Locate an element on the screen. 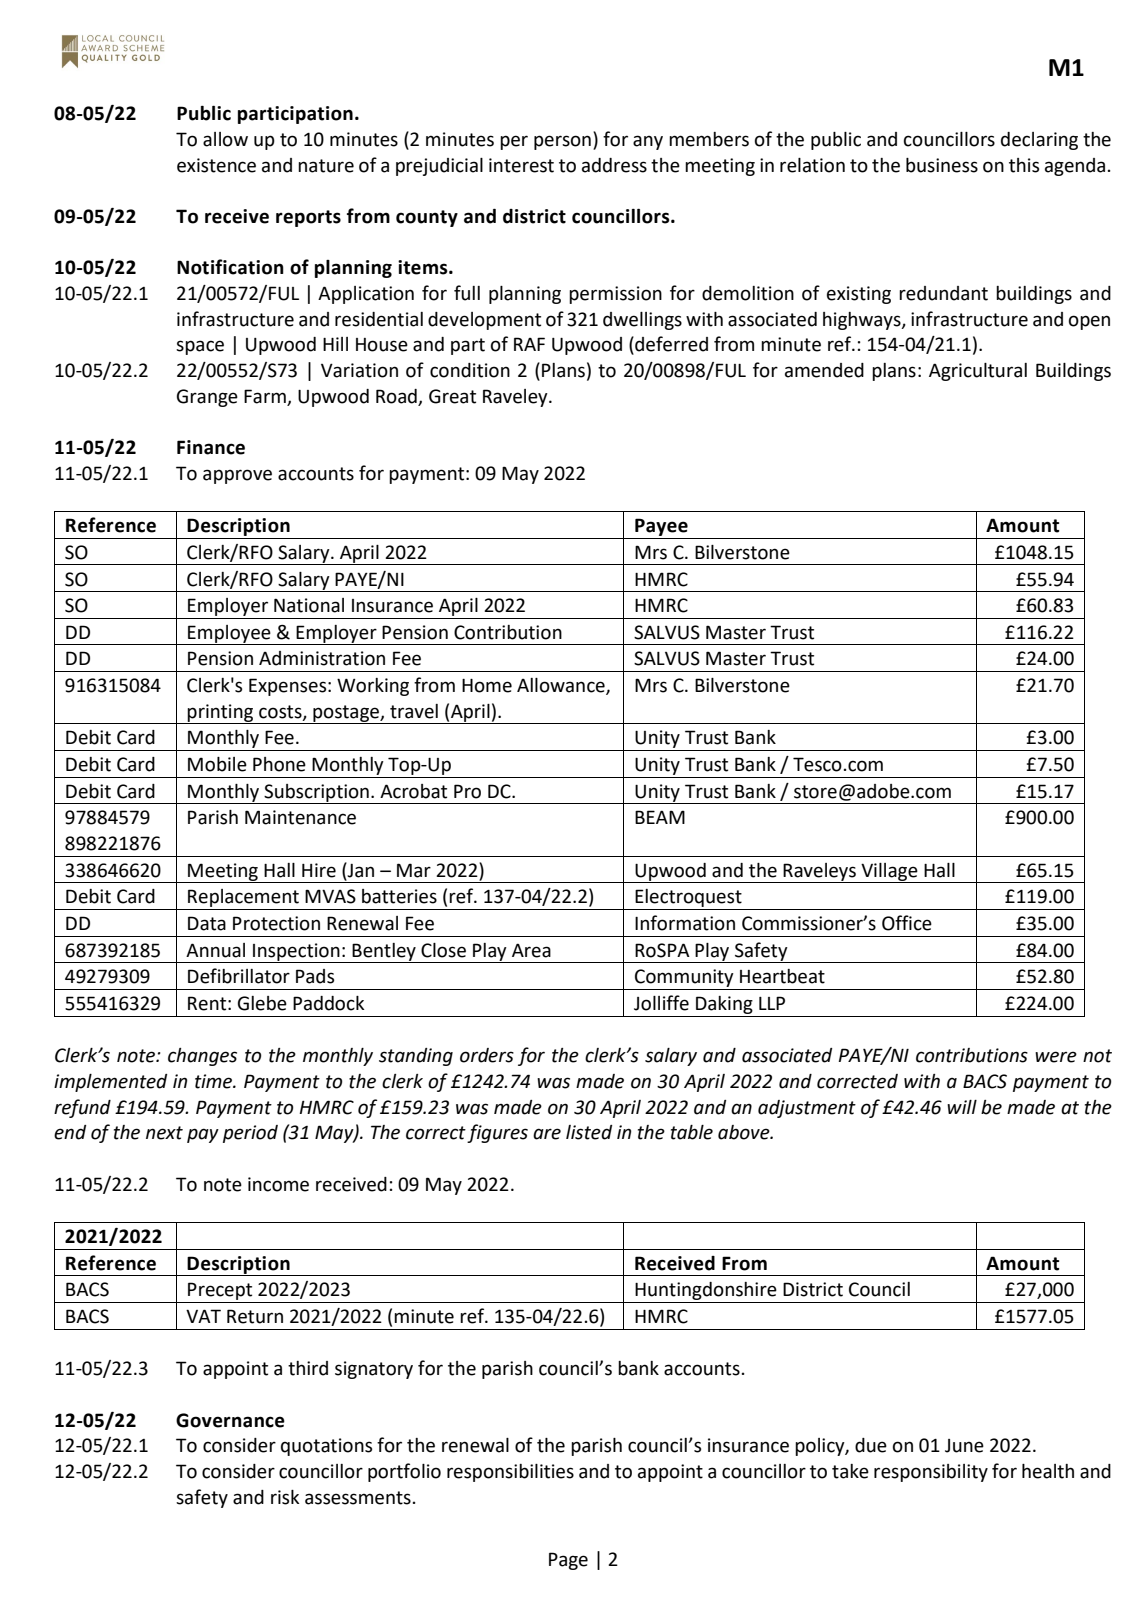 The image size is (1139, 1611). BEAM is located at coordinates (660, 817).
